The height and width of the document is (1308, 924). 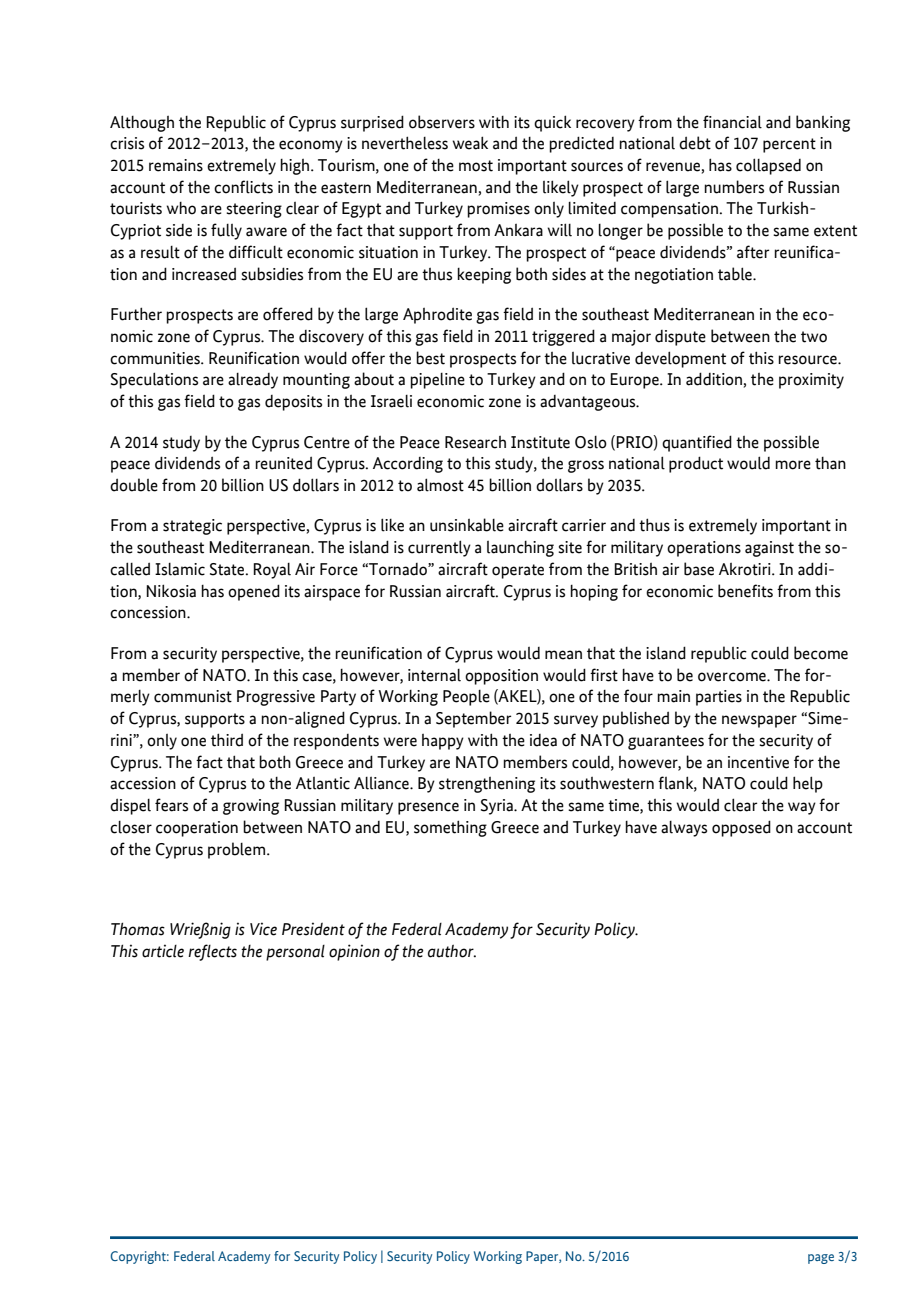 I want to click on opposed, so click(x=741, y=828).
